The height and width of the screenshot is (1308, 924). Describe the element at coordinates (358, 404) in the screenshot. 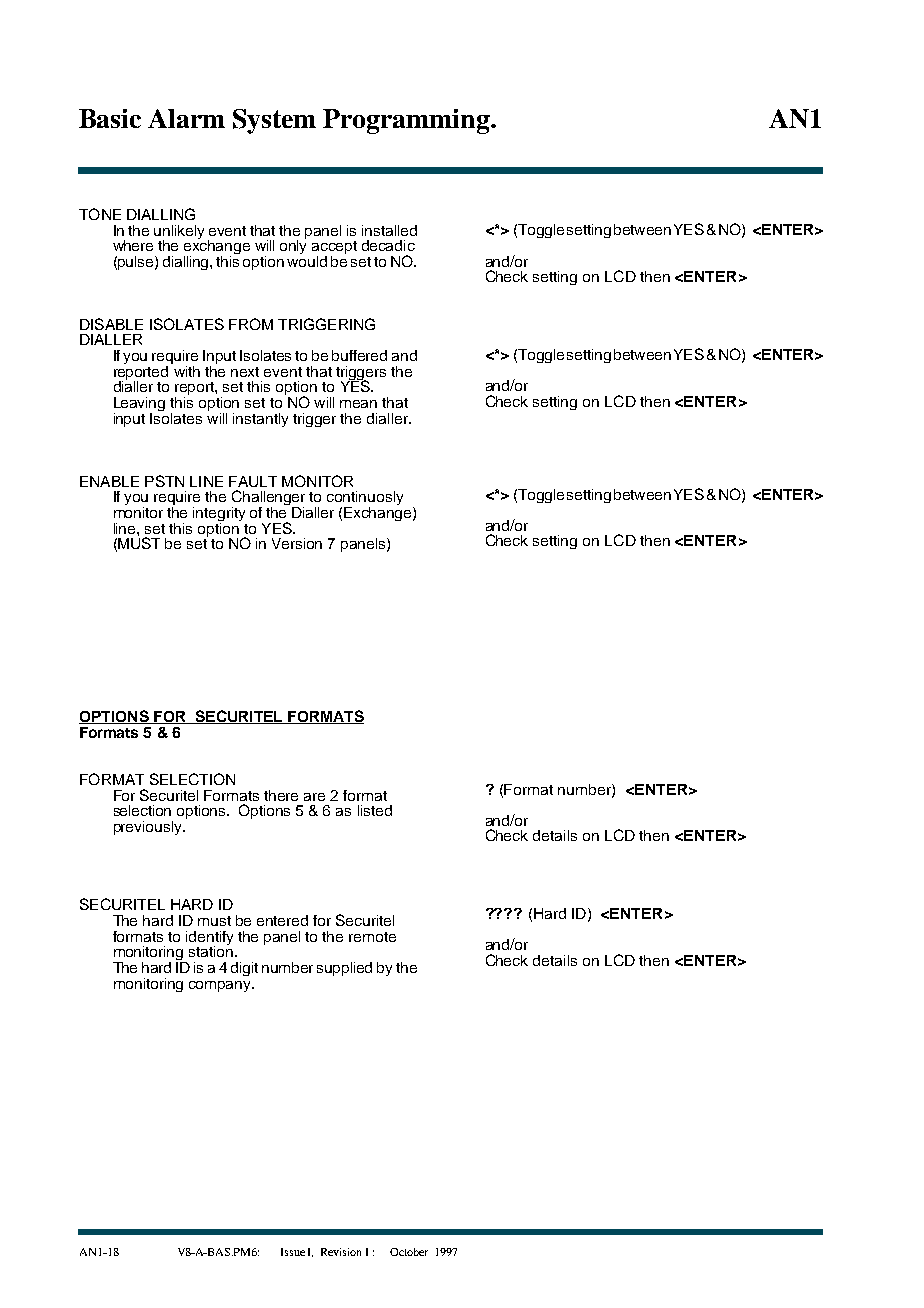

I see `mean` at that location.
